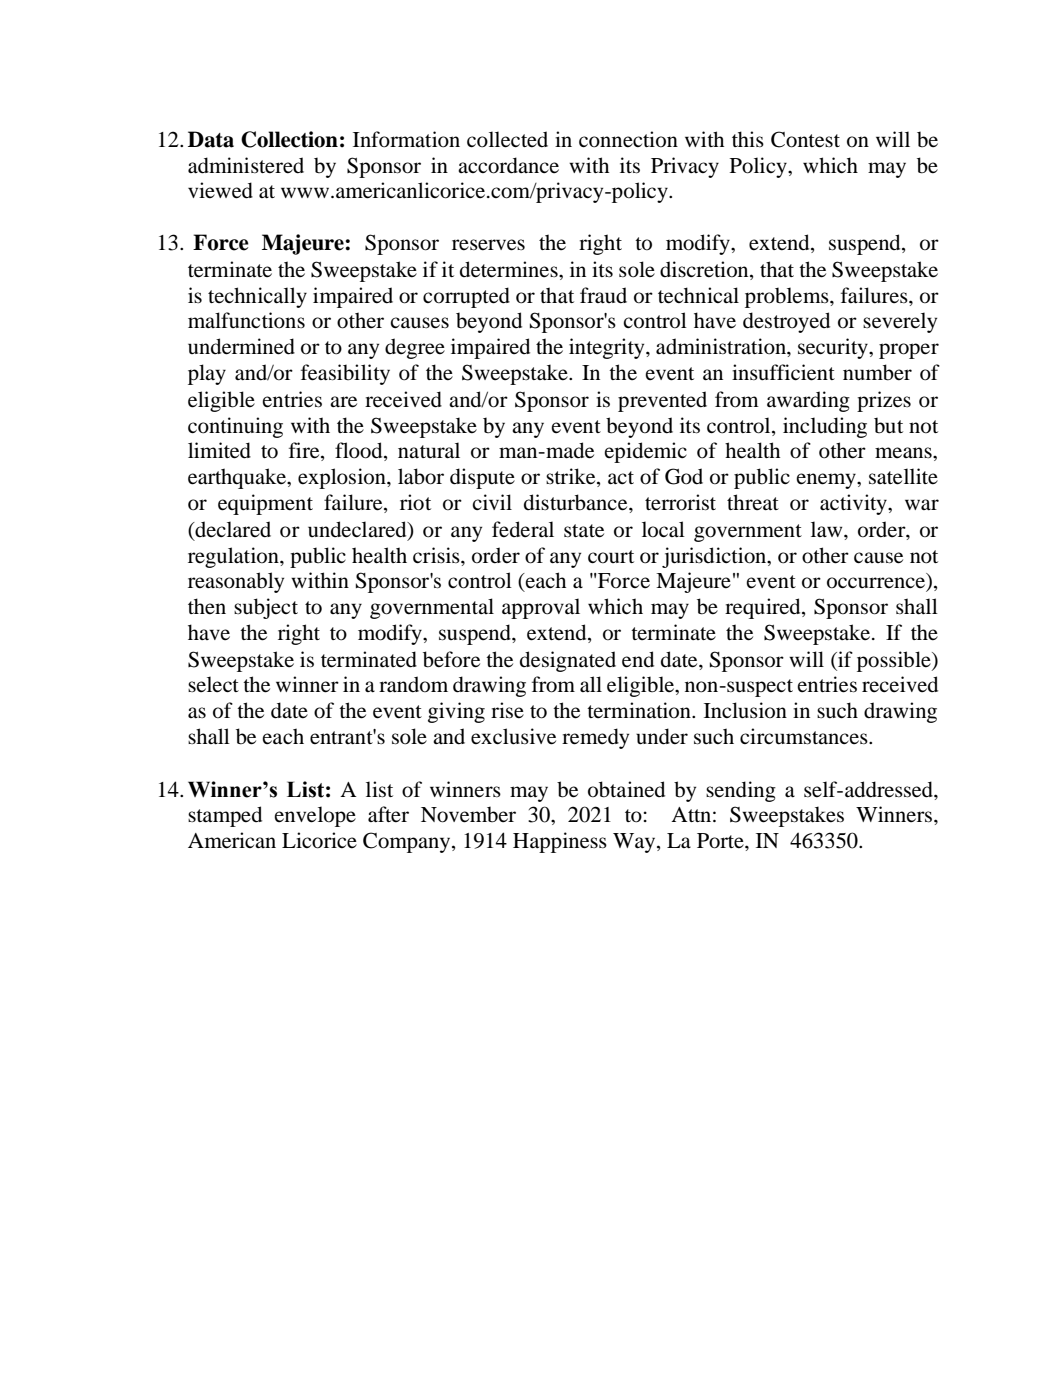 The image size is (1064, 1377). What do you see at coordinates (827, 481) in the screenshot?
I see `enemy` at bounding box center [827, 481].
